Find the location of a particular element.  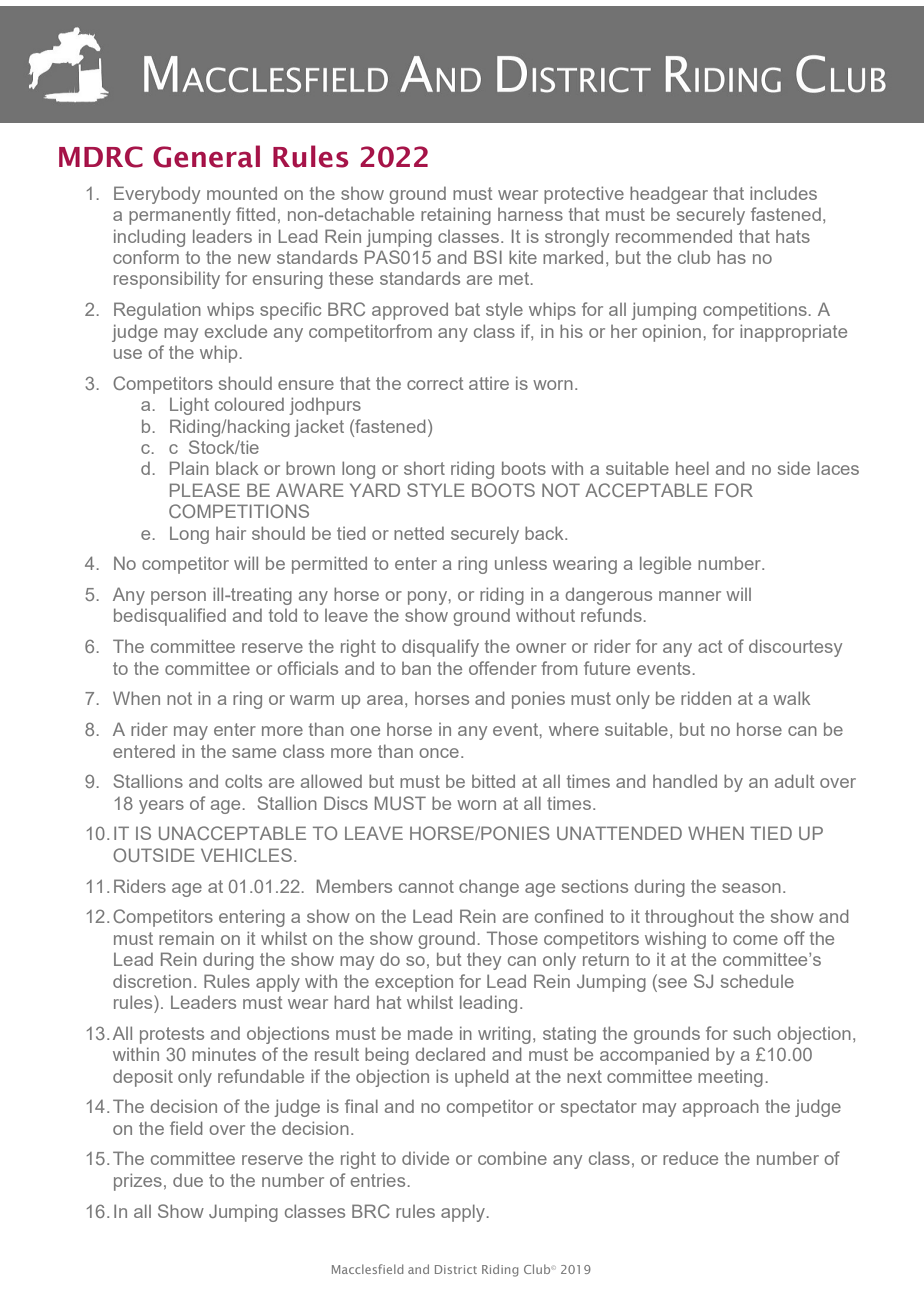

mounted is located at coordinates (242, 193).
